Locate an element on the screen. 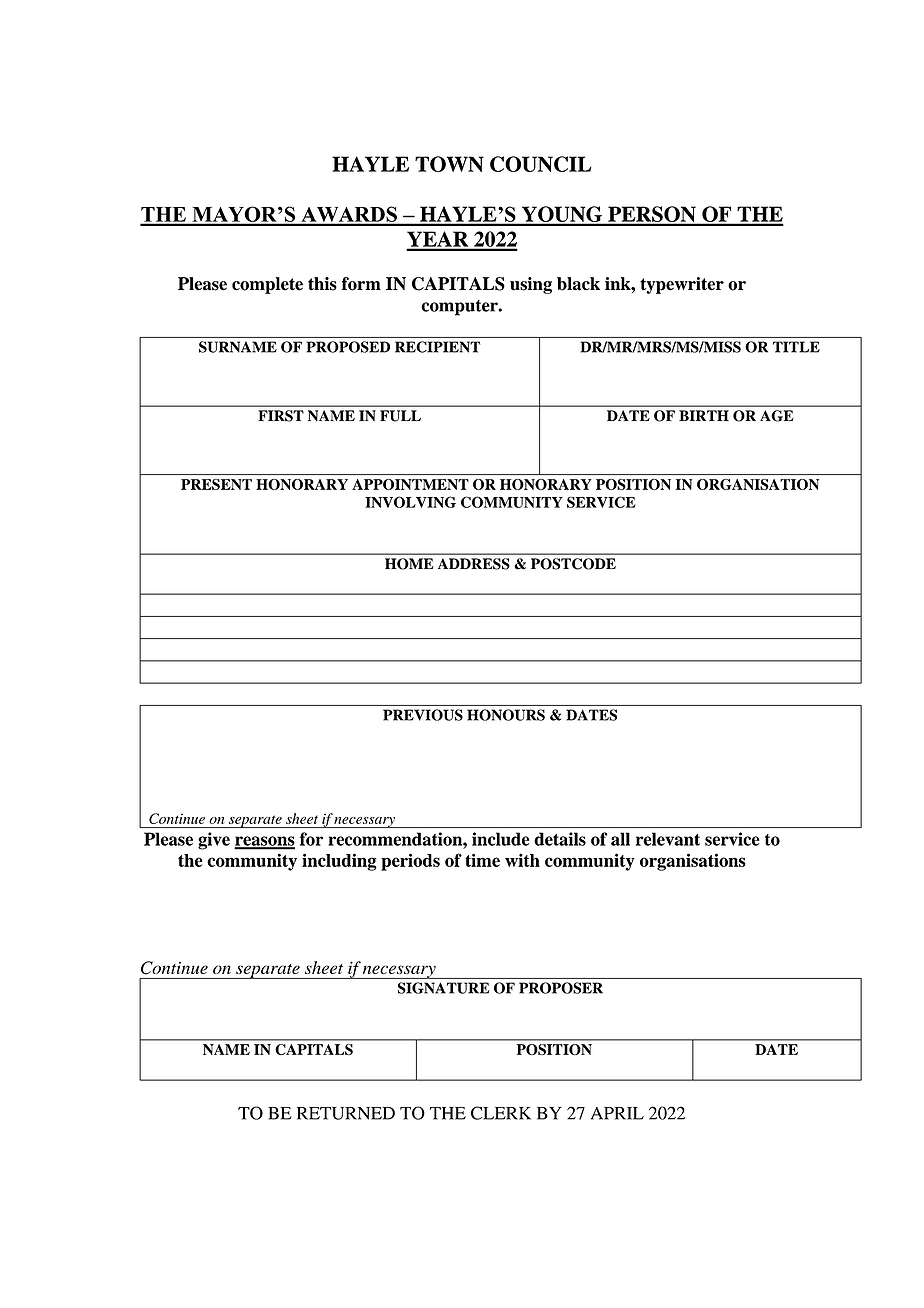 The width and height of the screenshot is (924, 1308). HONOURS is located at coordinates (506, 715).
